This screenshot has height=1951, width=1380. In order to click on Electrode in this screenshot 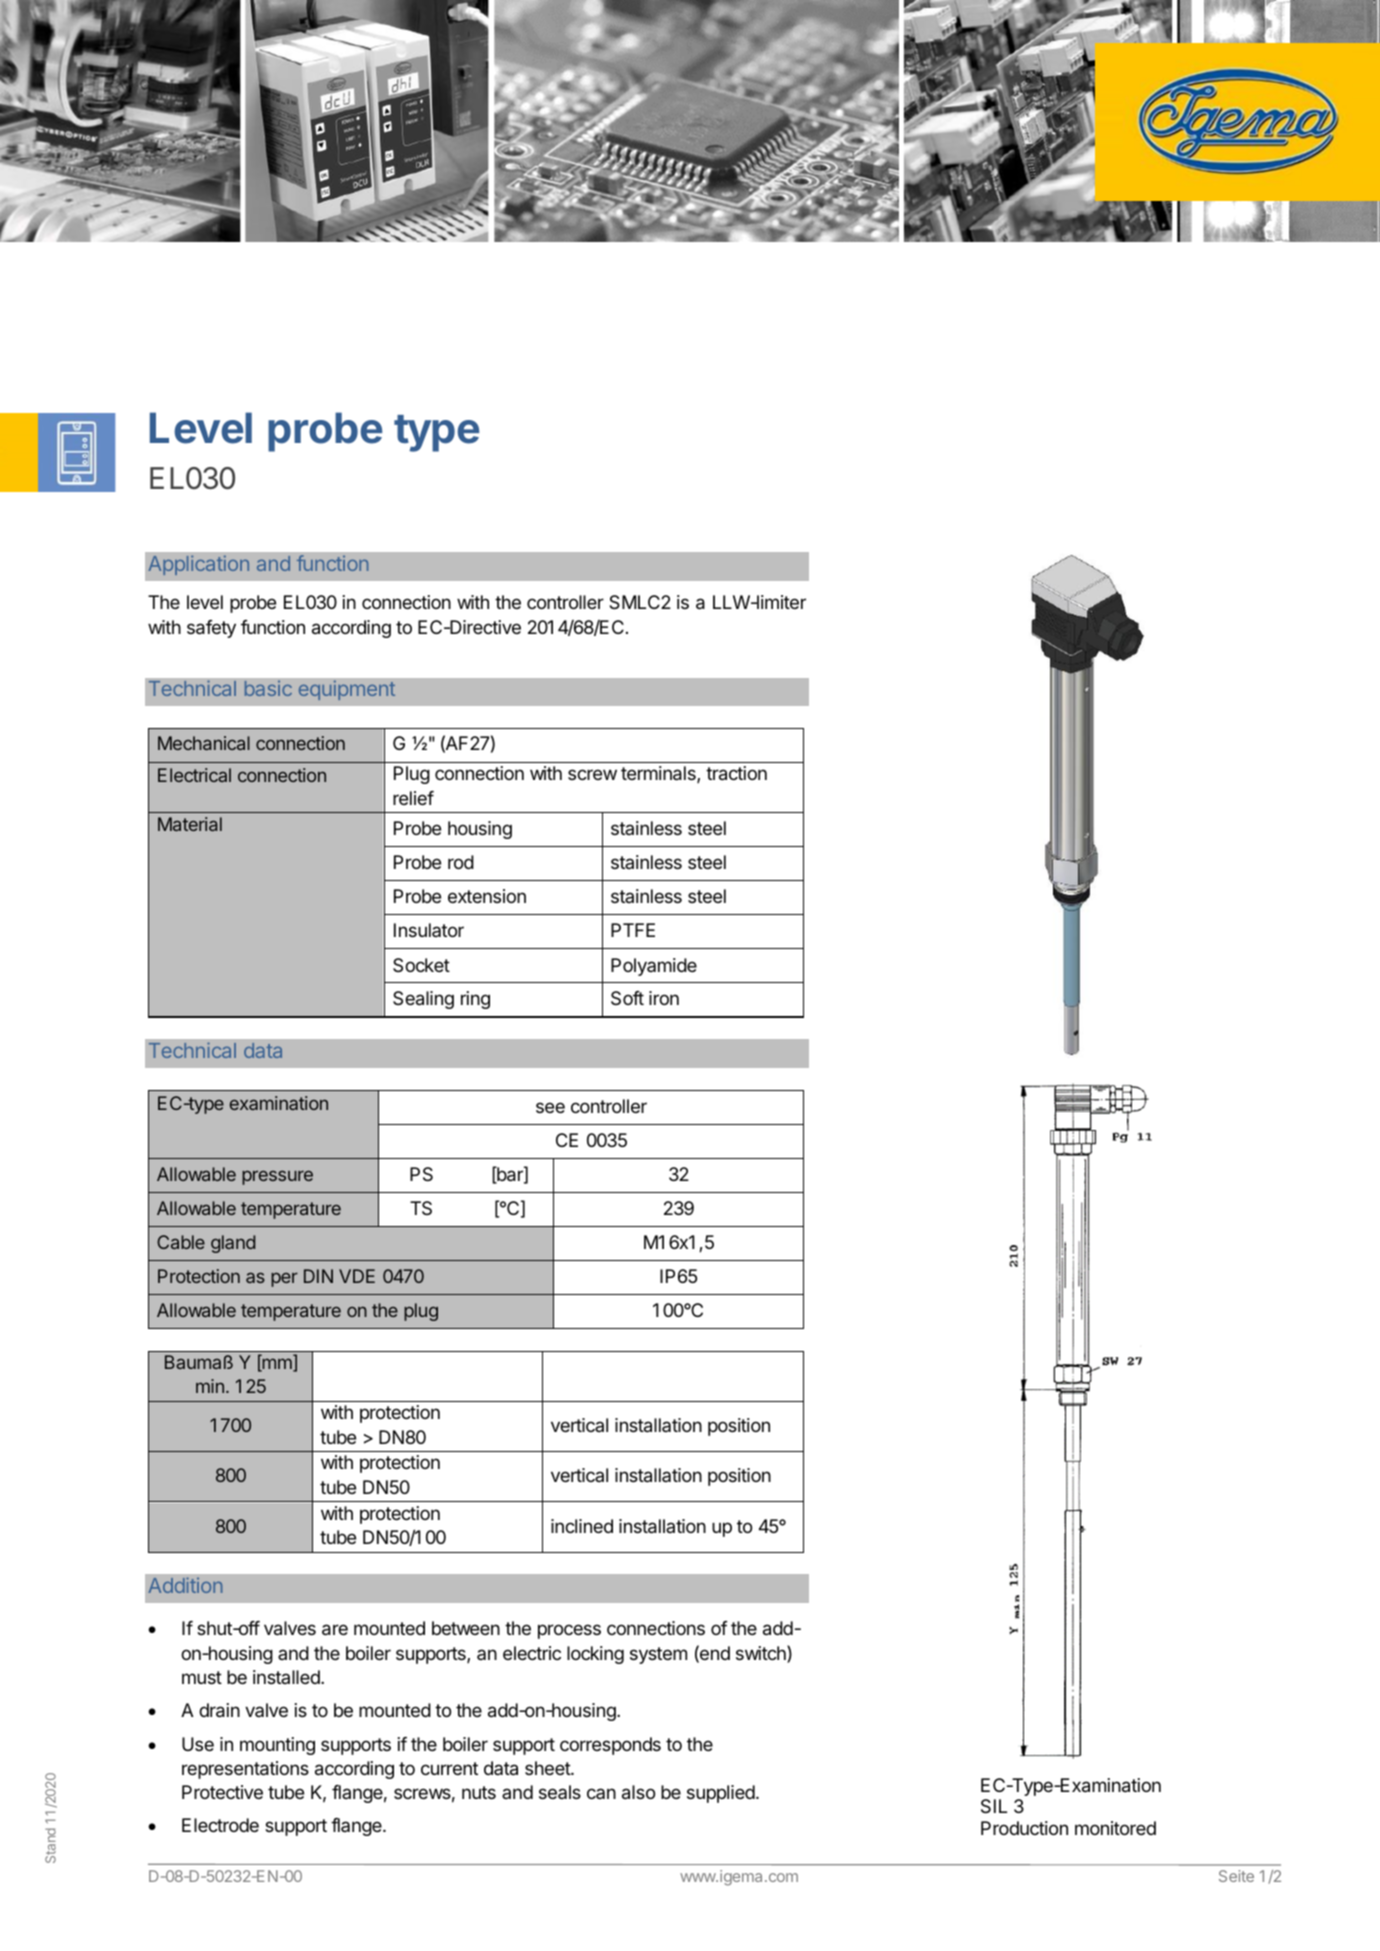, I will do `click(220, 1825)`.
